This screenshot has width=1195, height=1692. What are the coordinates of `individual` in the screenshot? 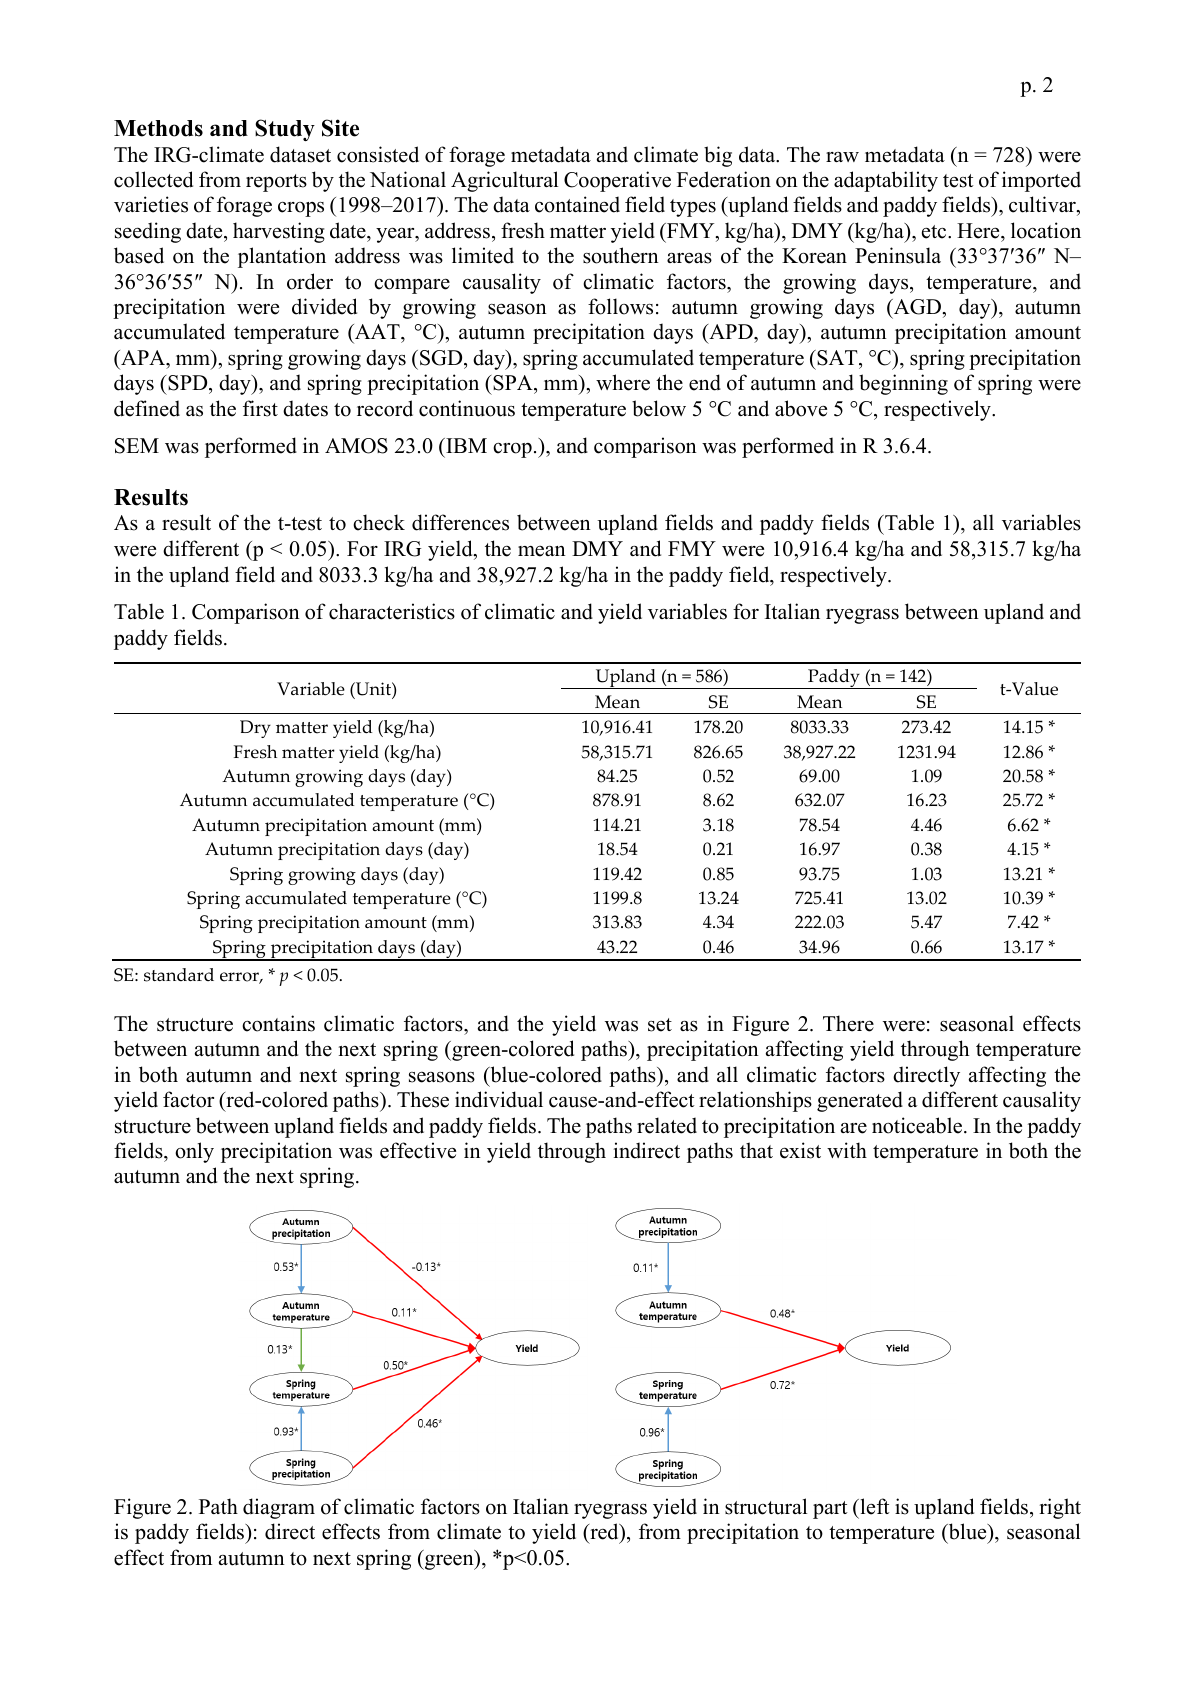 It's located at (499, 1099).
